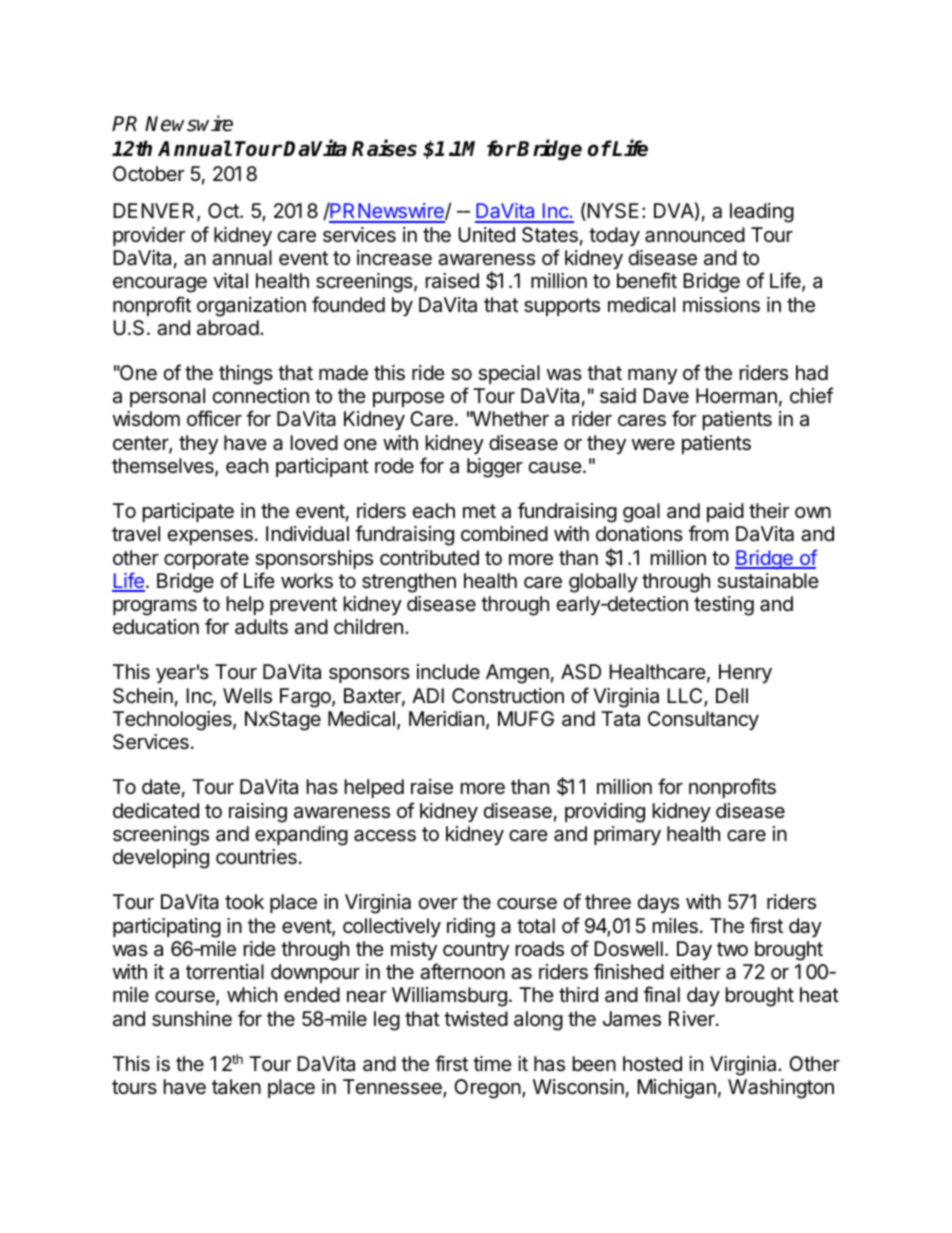  Describe the element at coordinates (724, 606) in the screenshot. I see `testing` at that location.
